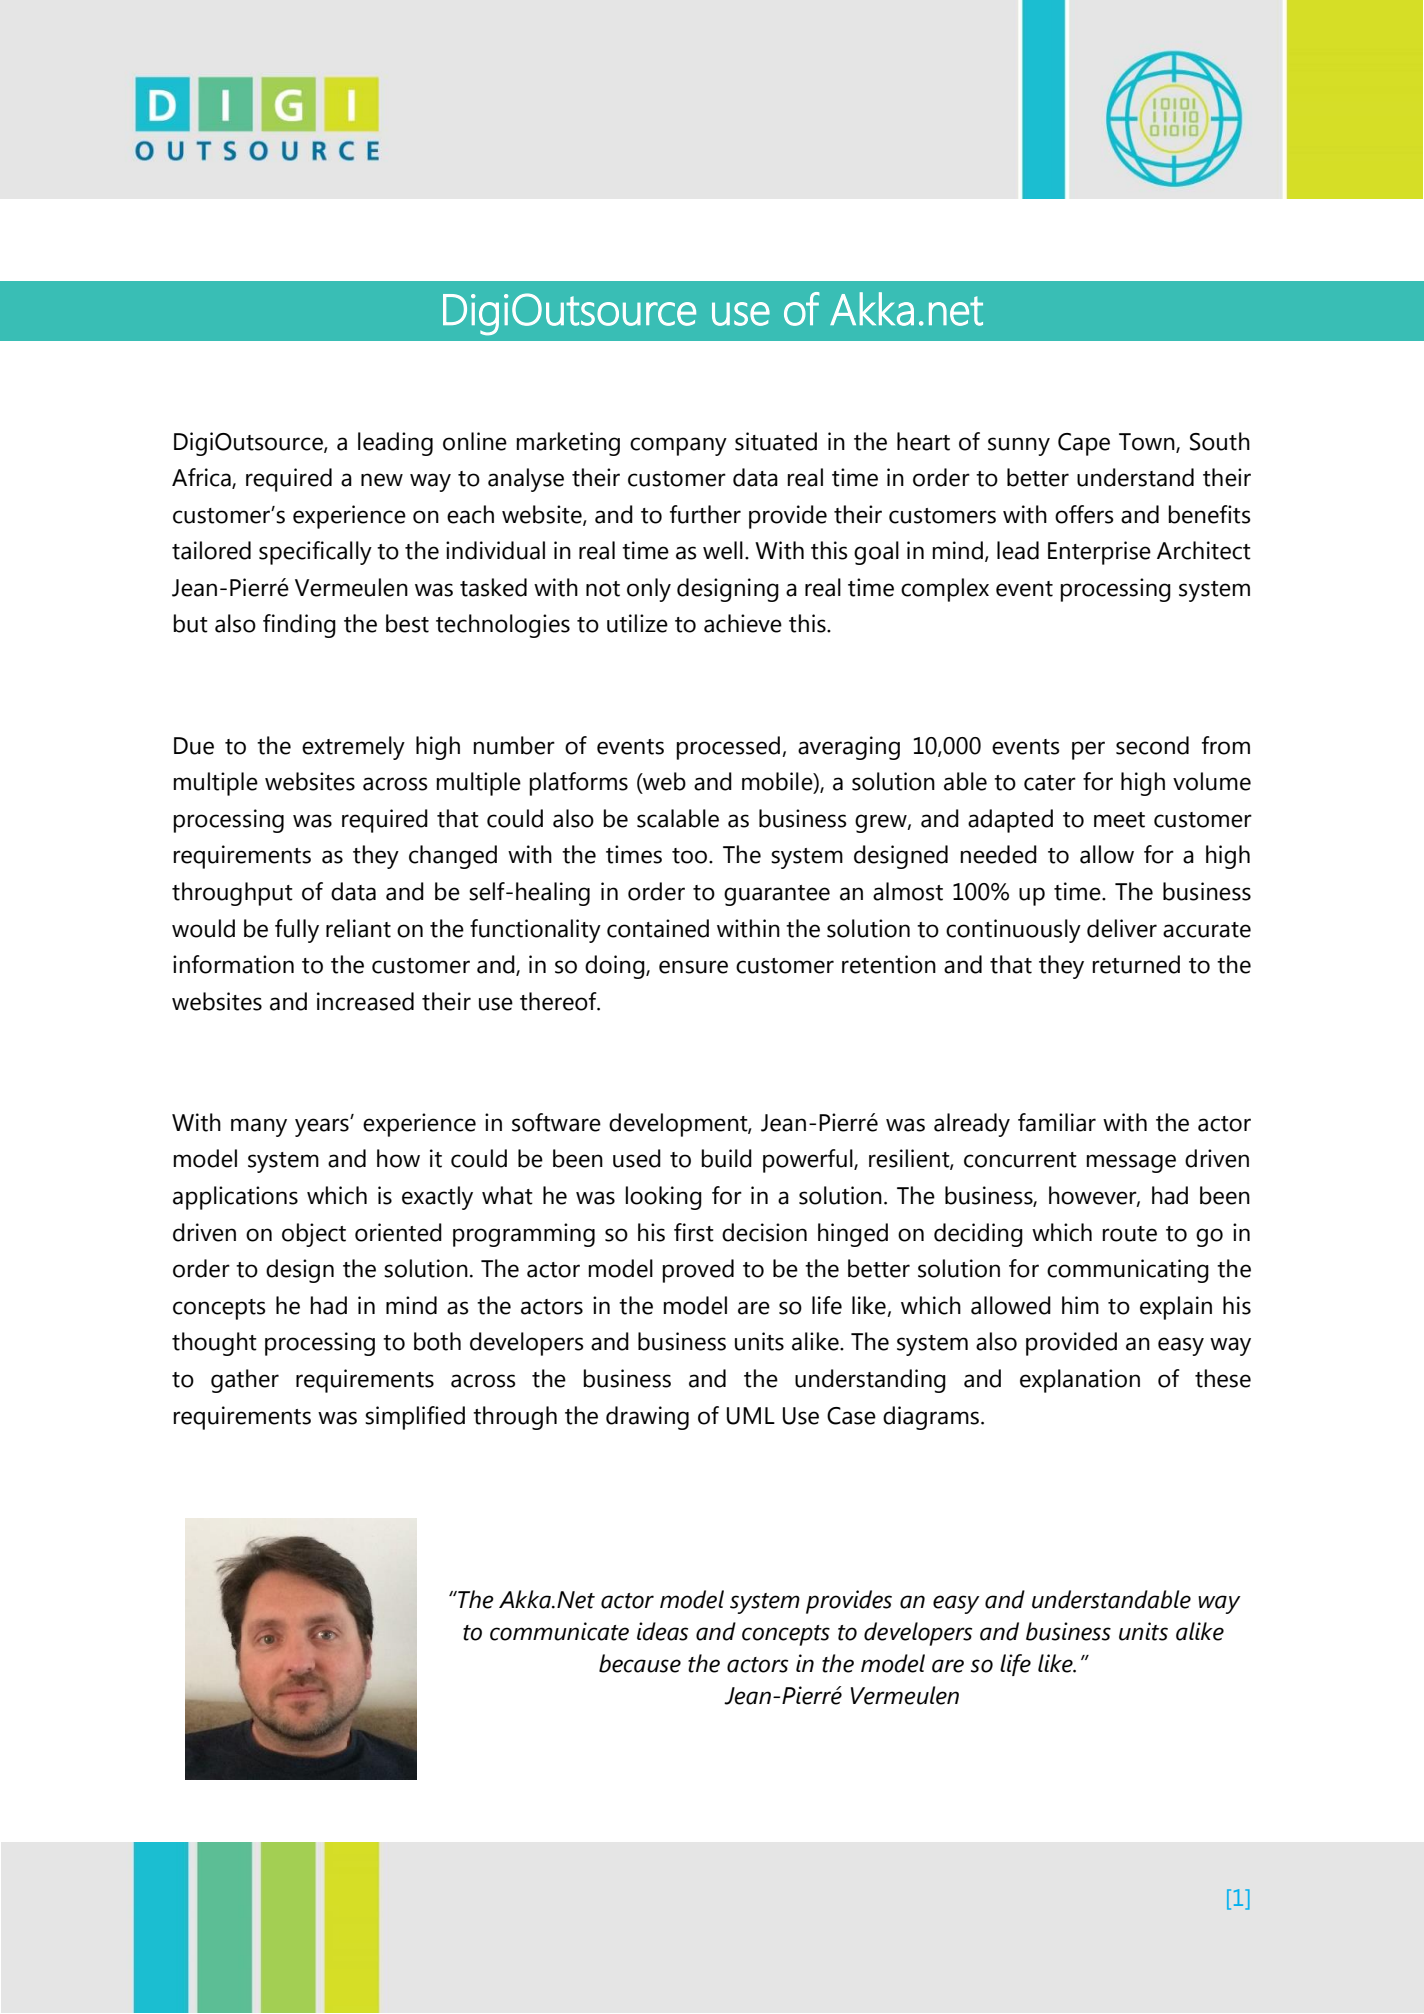 This image has height=2014, width=1424. I want to click on new, so click(382, 480).
